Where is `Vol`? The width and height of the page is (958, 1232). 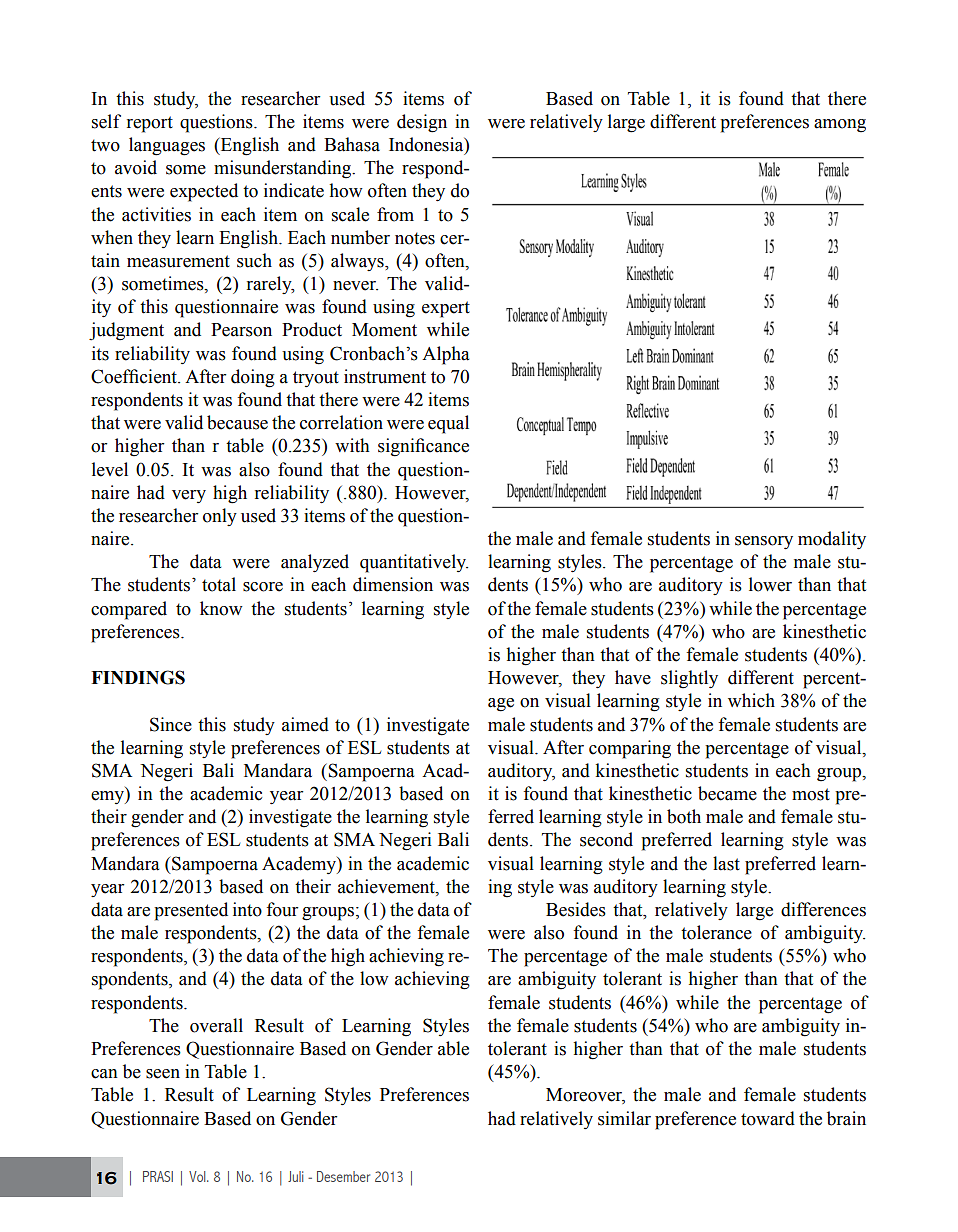 Vol is located at coordinates (198, 1176).
